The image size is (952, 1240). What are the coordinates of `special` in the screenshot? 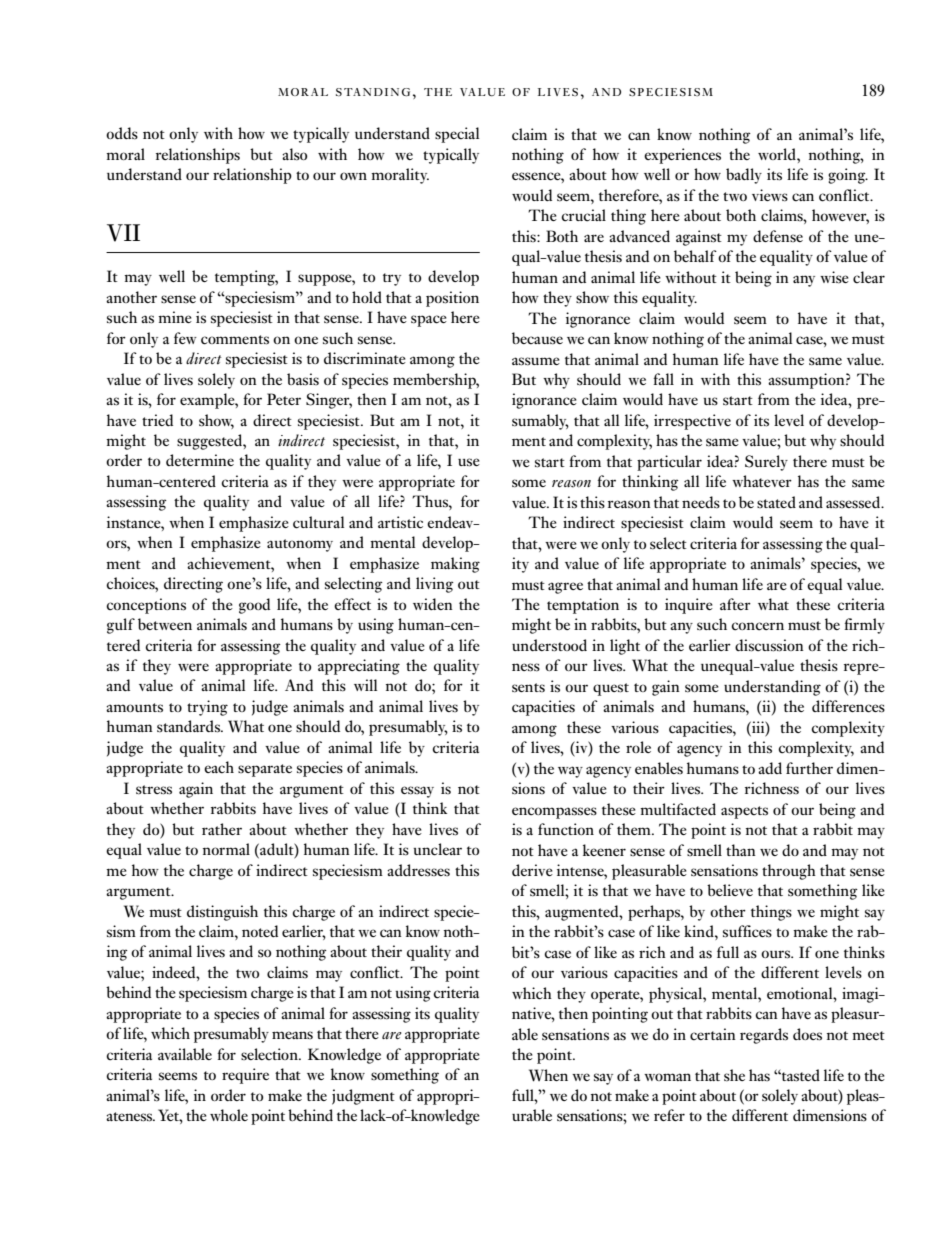 It's located at (457, 135).
